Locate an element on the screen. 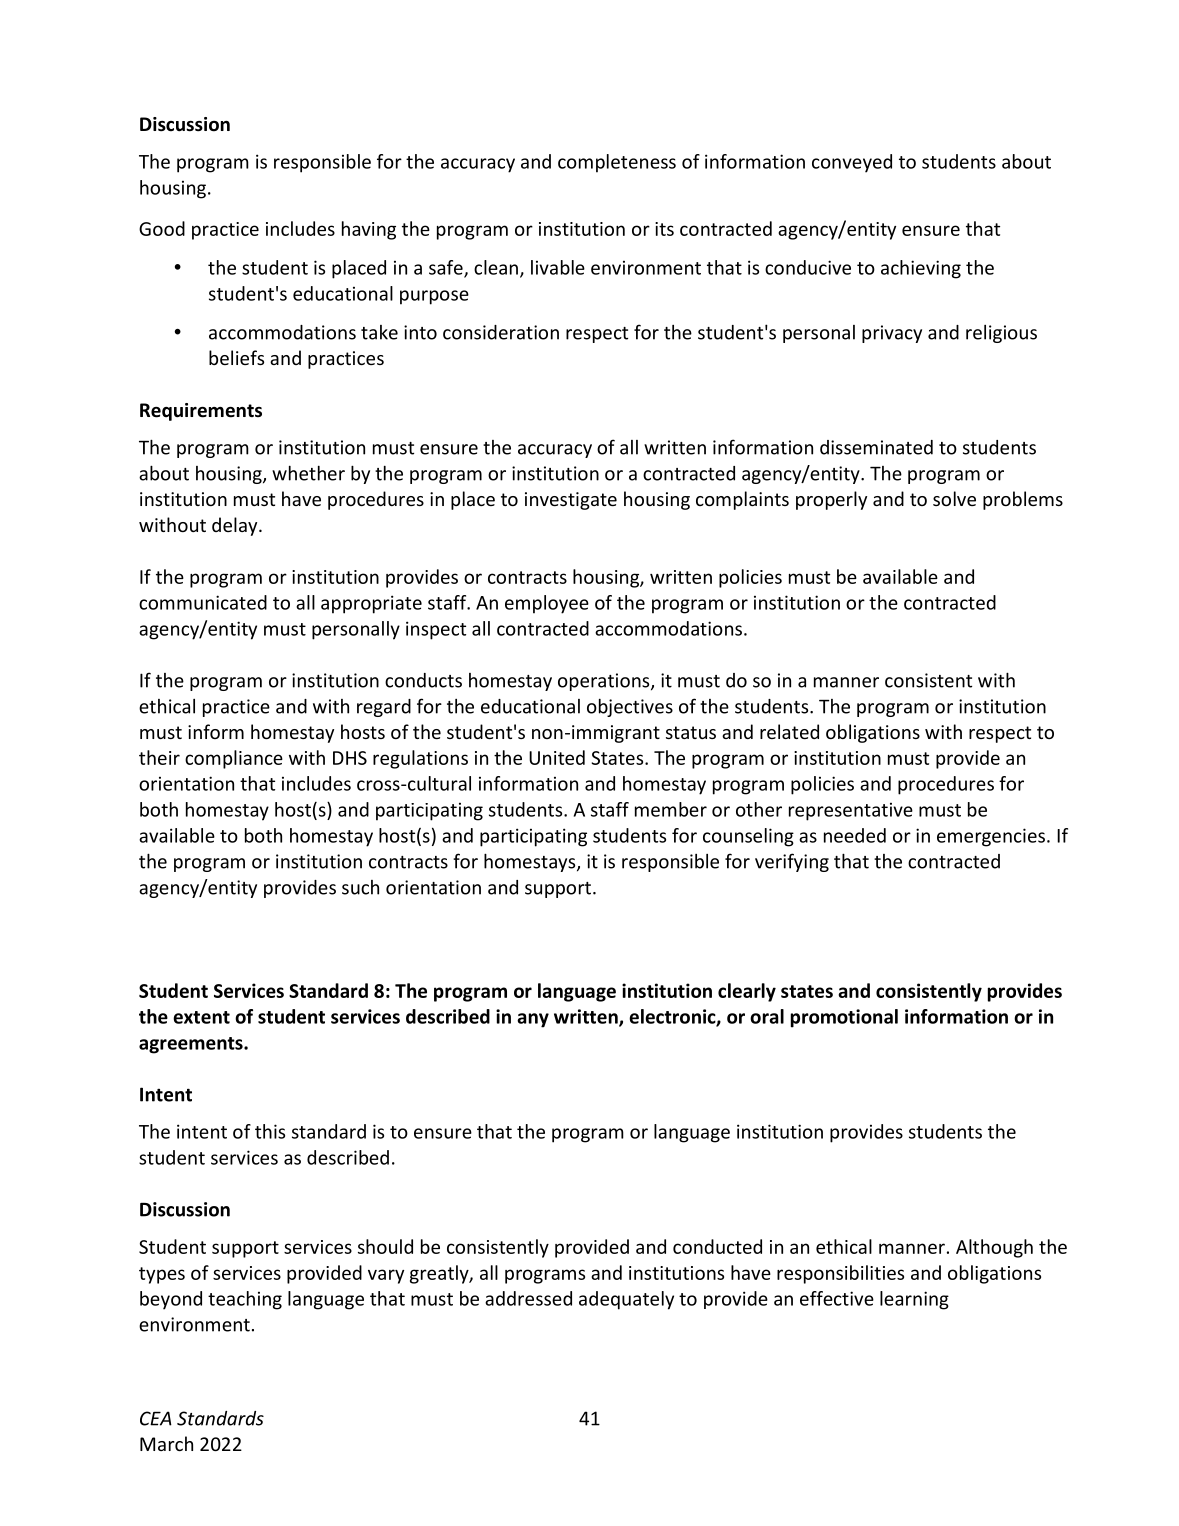 Image resolution: width=1179 pixels, height=1526 pixels. related is located at coordinates (789, 731).
